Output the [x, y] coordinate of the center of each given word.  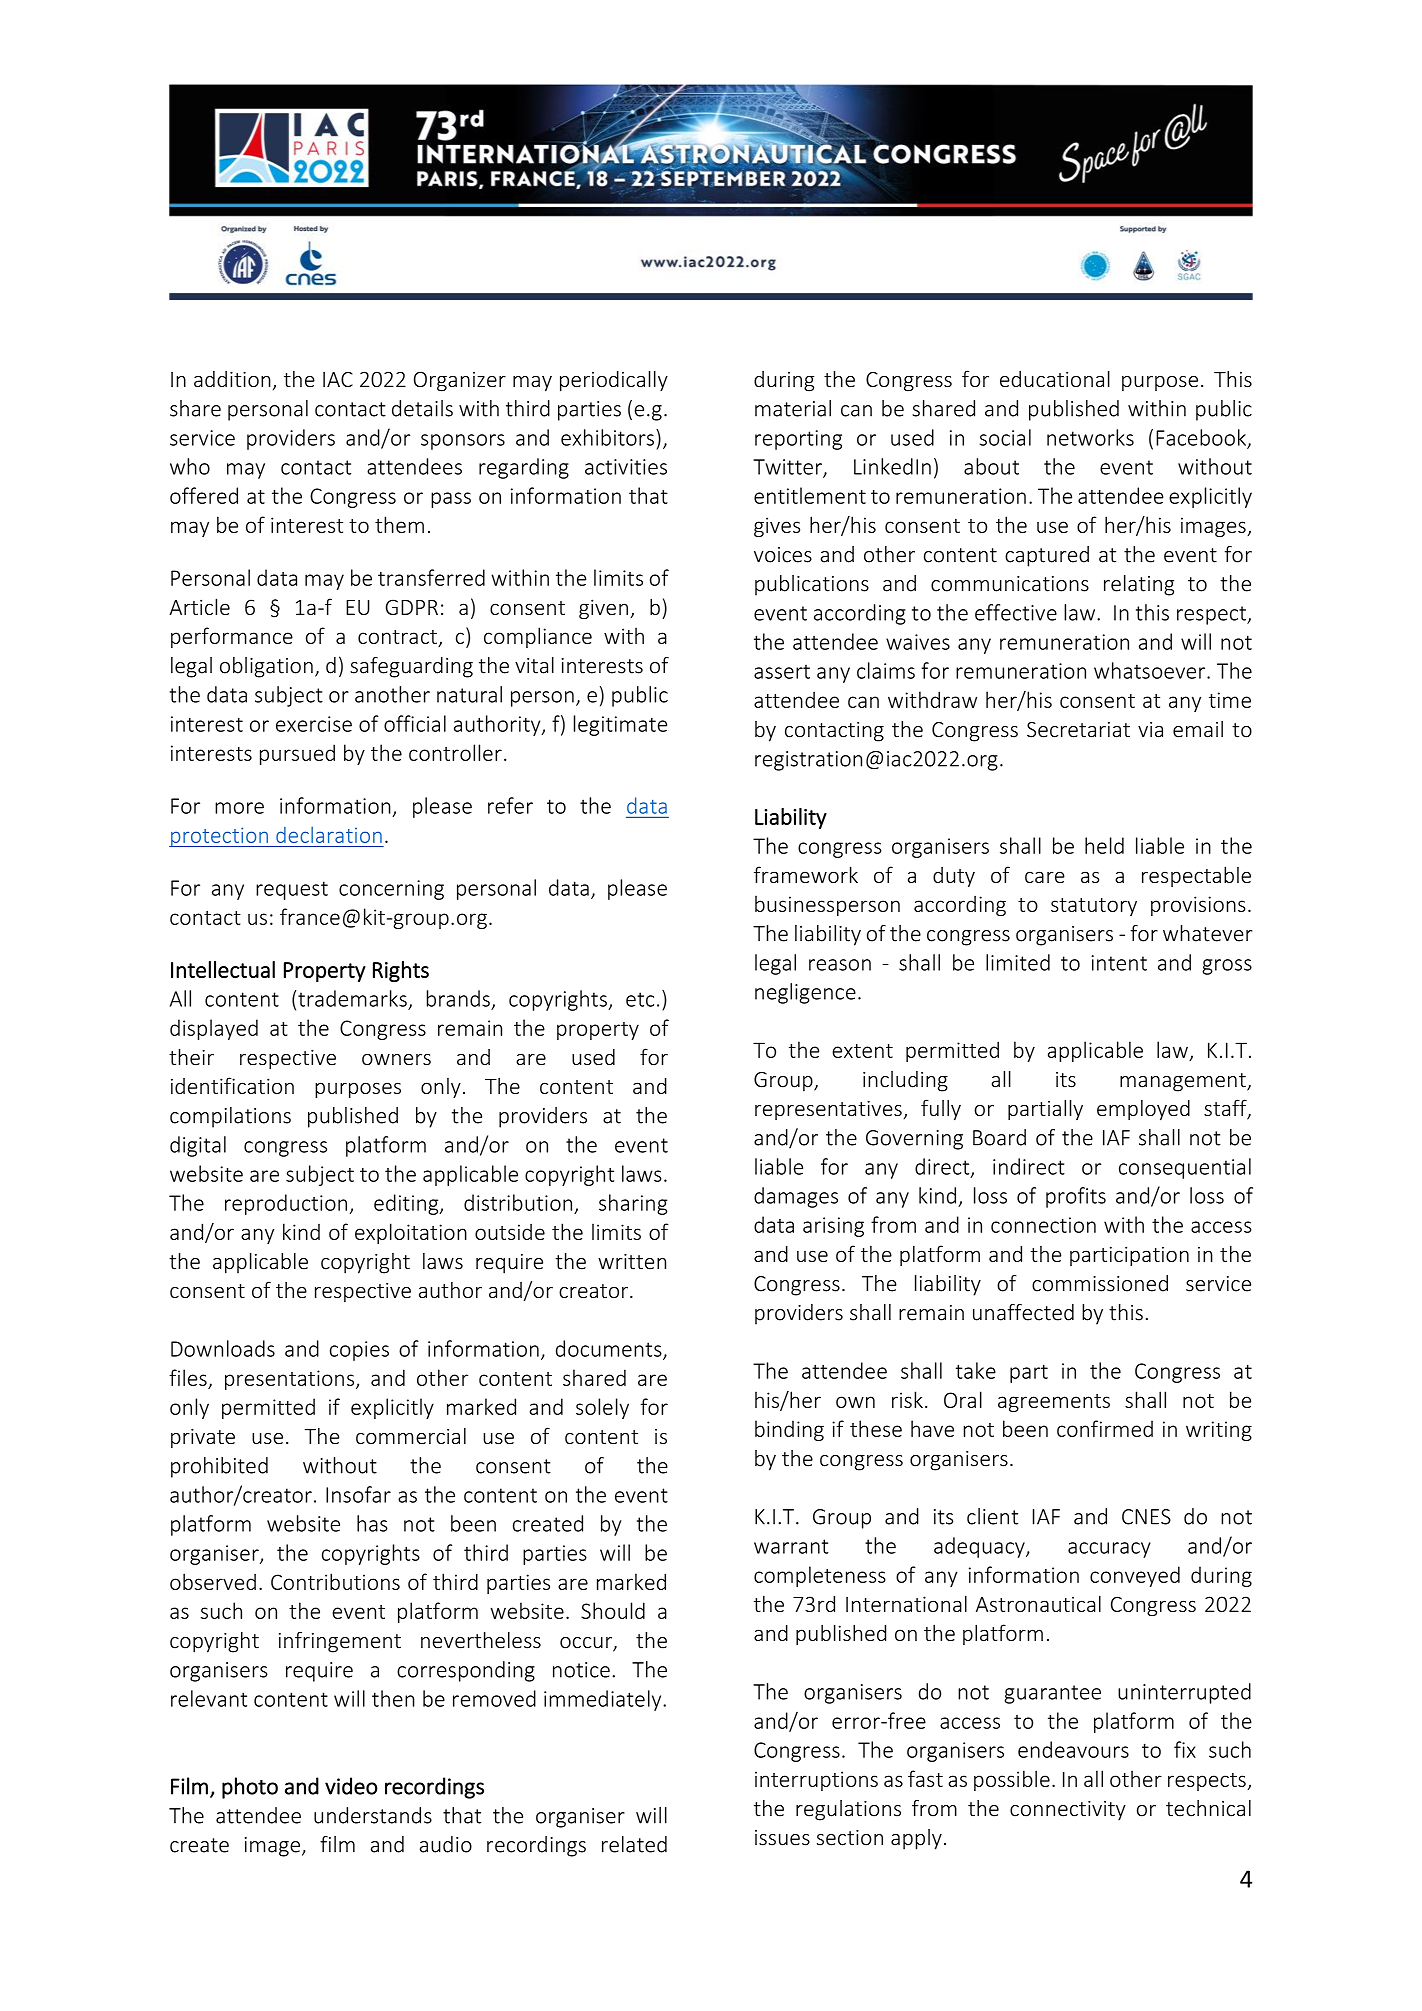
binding [789, 1430]
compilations [230, 1117]
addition [232, 379]
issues [782, 1838]
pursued [297, 754]
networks [1090, 437]
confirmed [1105, 1428]
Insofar [358, 1494]
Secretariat [1078, 730]
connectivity [1068, 1811]
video [351, 1786]
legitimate [620, 725]
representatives [828, 1110]
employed [1143, 1110]
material [793, 408]
